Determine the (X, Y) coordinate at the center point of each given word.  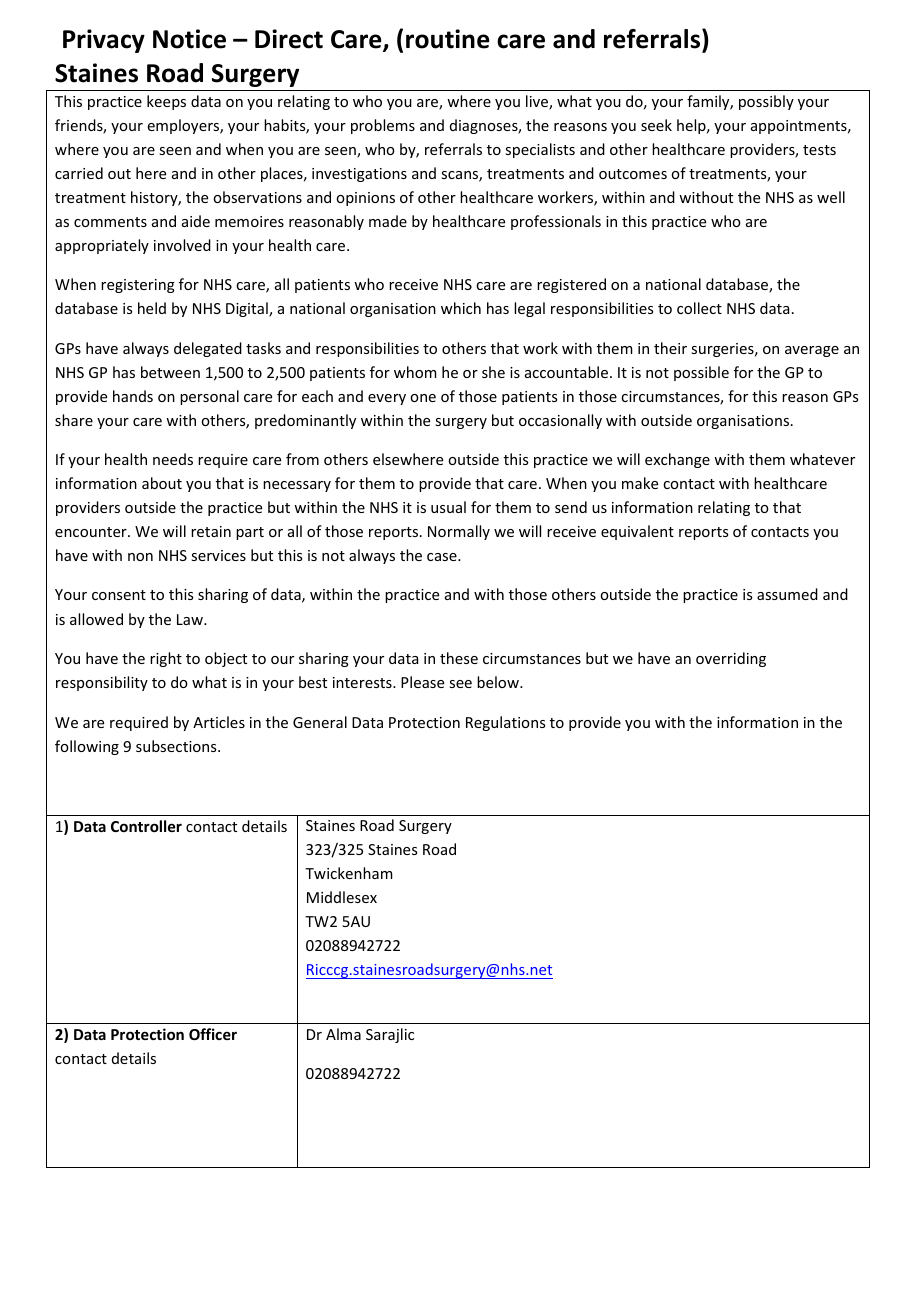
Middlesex (342, 897)
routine (448, 39)
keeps (166, 102)
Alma (343, 1034)
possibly (766, 102)
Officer (213, 1034)
